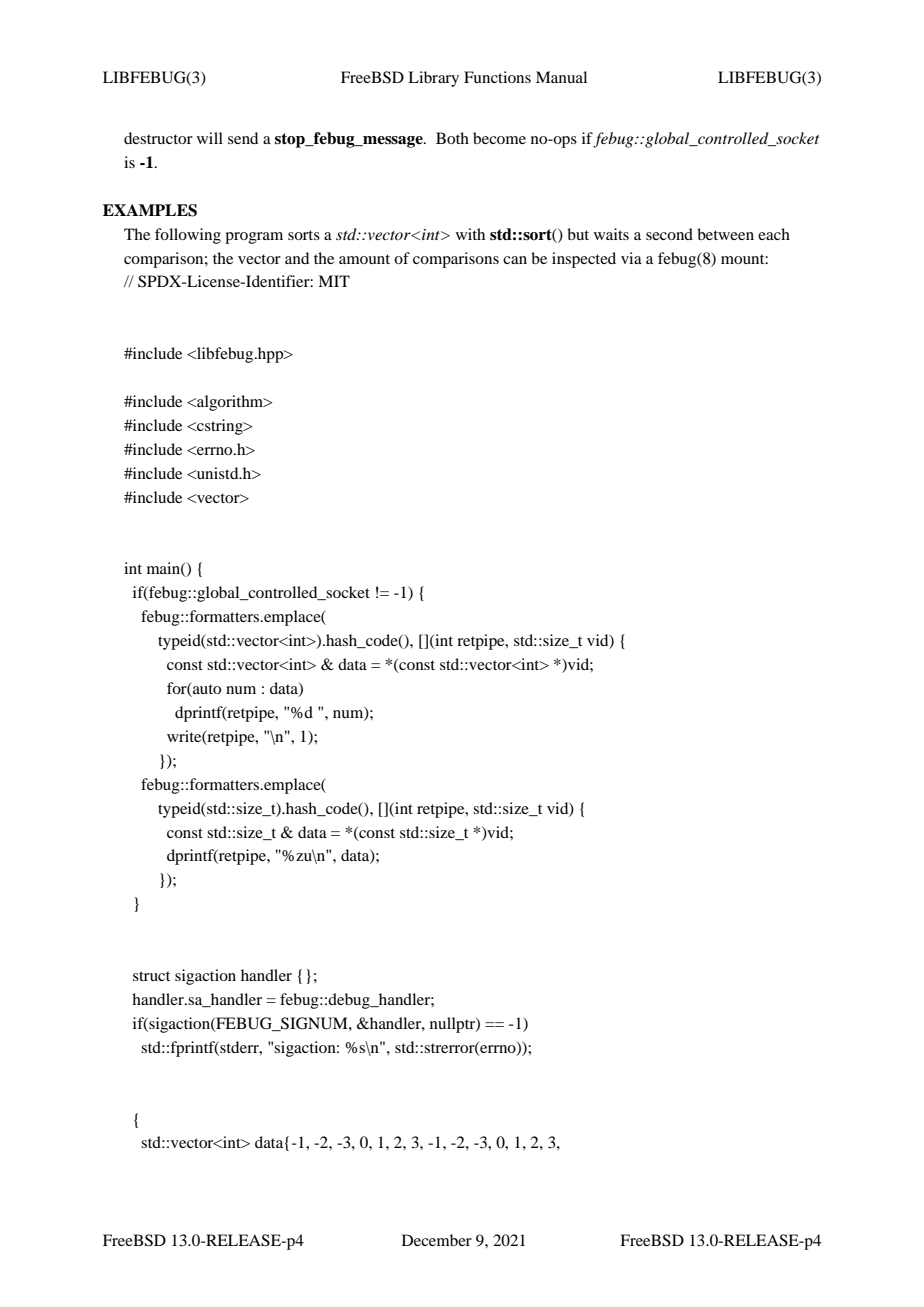 The height and width of the image is (1307, 924). What do you see at coordinates (515, 260) in the image?
I see `can` at bounding box center [515, 260].
